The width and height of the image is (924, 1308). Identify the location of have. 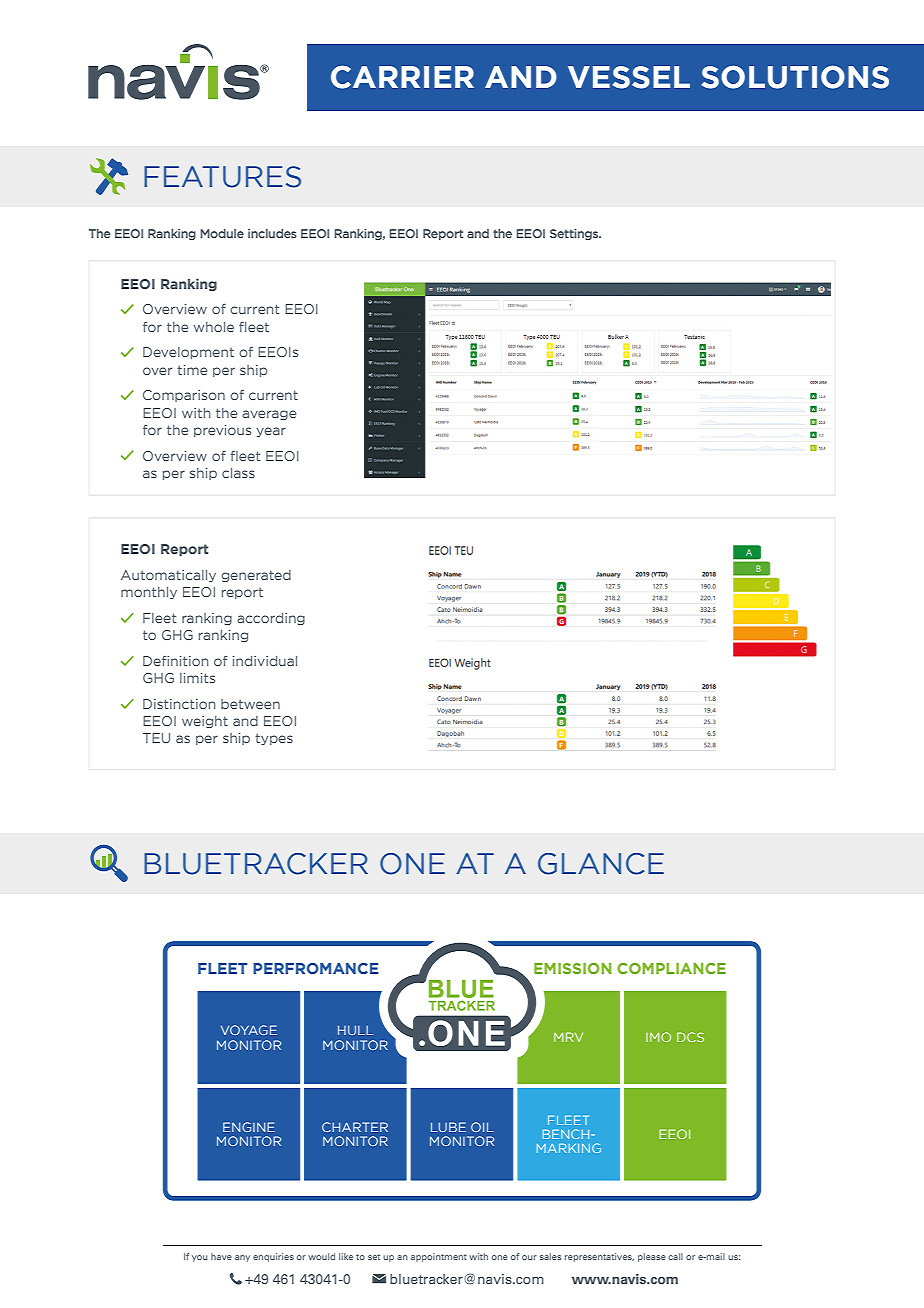
(221, 1256).
